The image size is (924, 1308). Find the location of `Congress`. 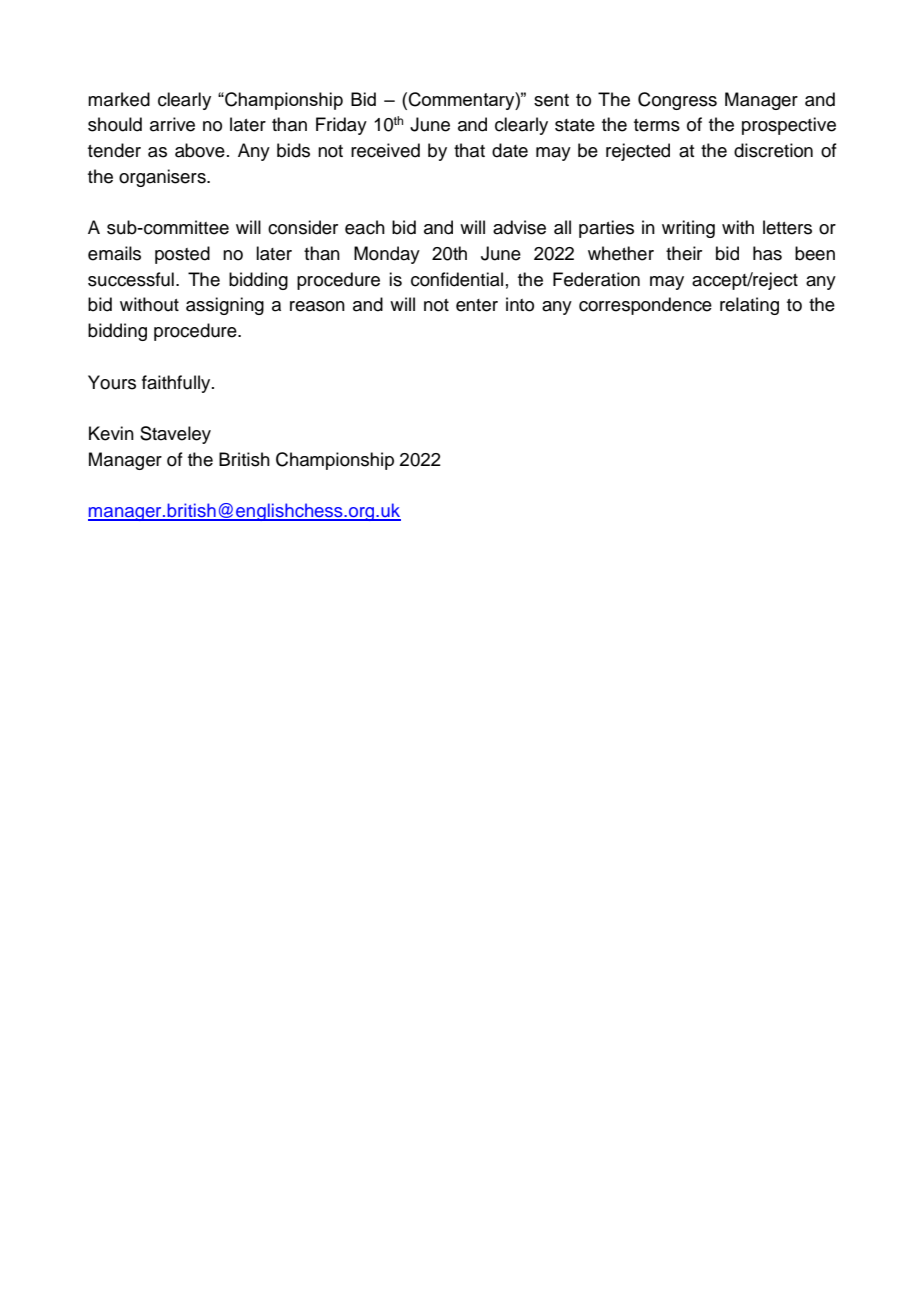

Congress is located at coordinates (677, 101).
